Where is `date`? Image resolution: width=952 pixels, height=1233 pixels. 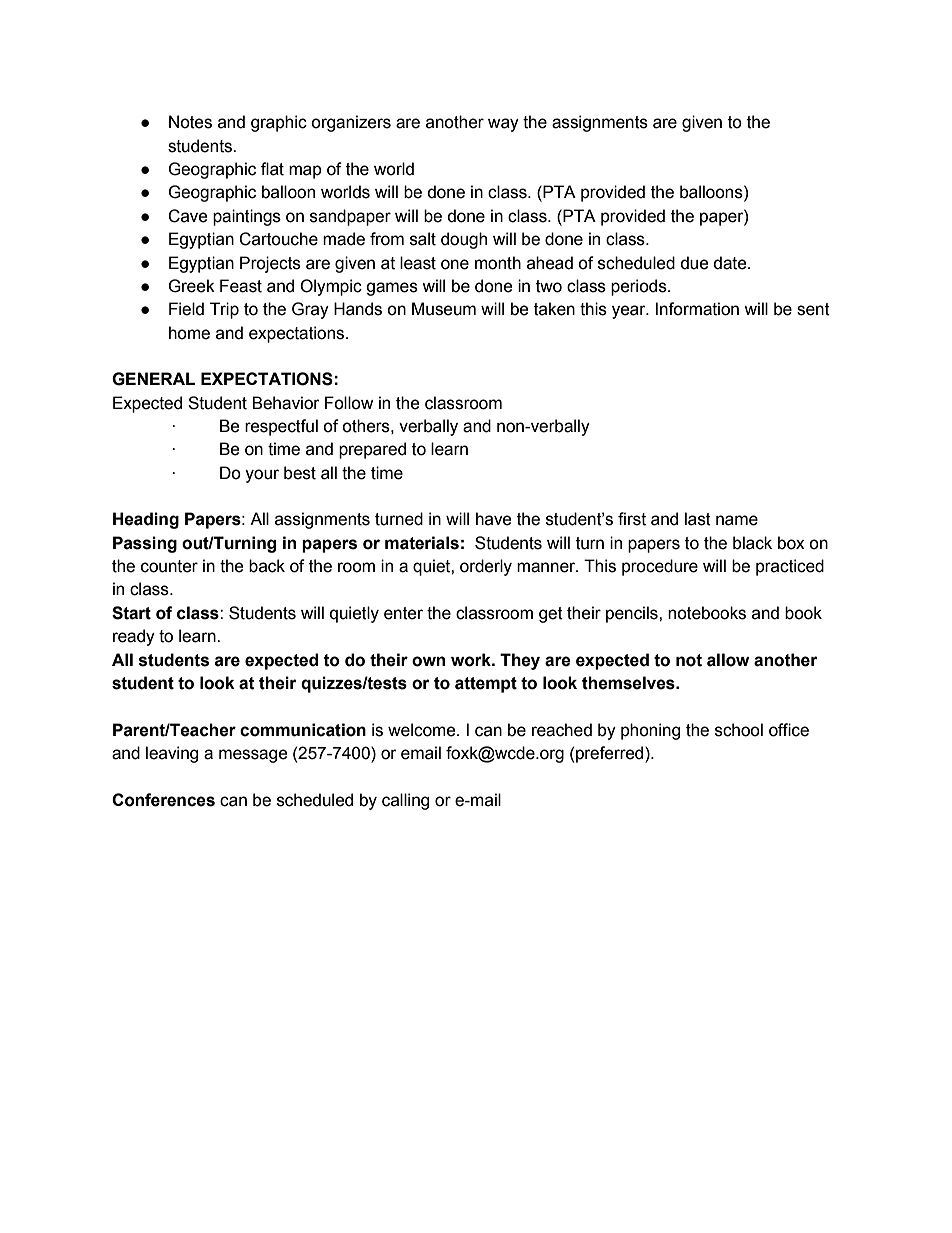 date is located at coordinates (731, 263).
